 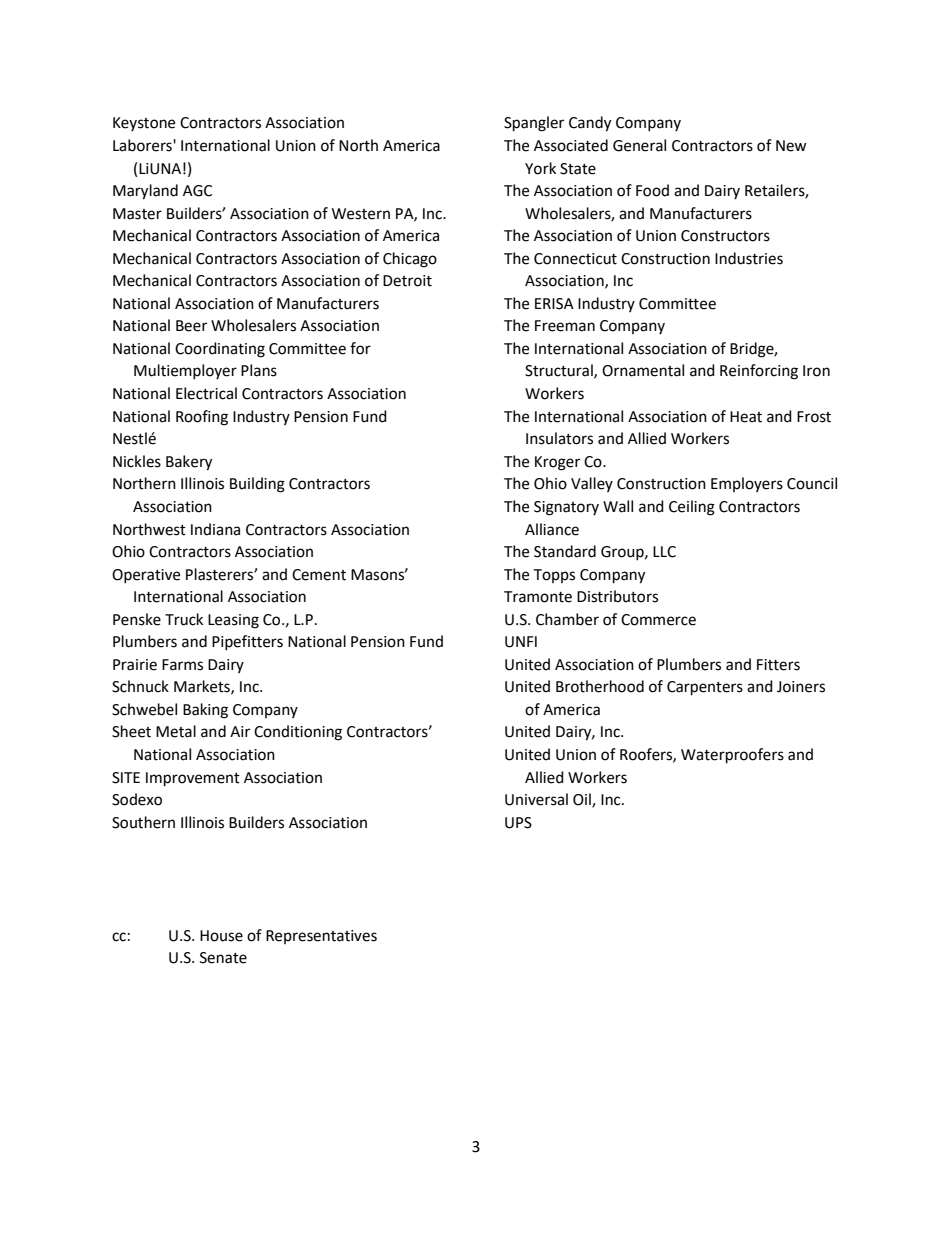 What do you see at coordinates (583, 800) in the page?
I see `Oil` at bounding box center [583, 800].
